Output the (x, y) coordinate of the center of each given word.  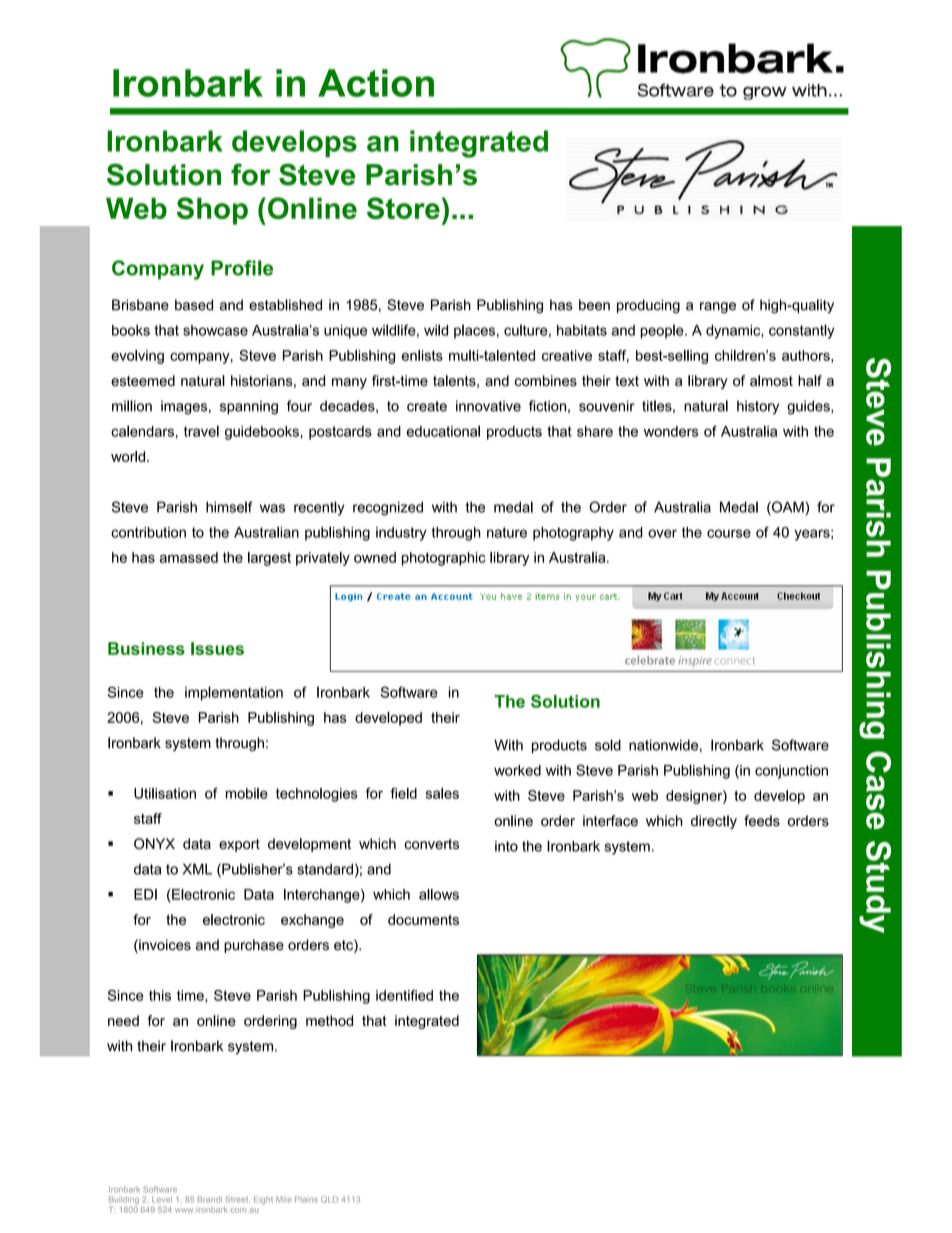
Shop (212, 211)
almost (771, 380)
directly (714, 822)
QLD (329, 1199)
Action (376, 83)
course (729, 533)
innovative (488, 406)
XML (197, 869)
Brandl (210, 1199)
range (718, 308)
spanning (249, 407)
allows (439, 894)
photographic (444, 559)
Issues (217, 648)
